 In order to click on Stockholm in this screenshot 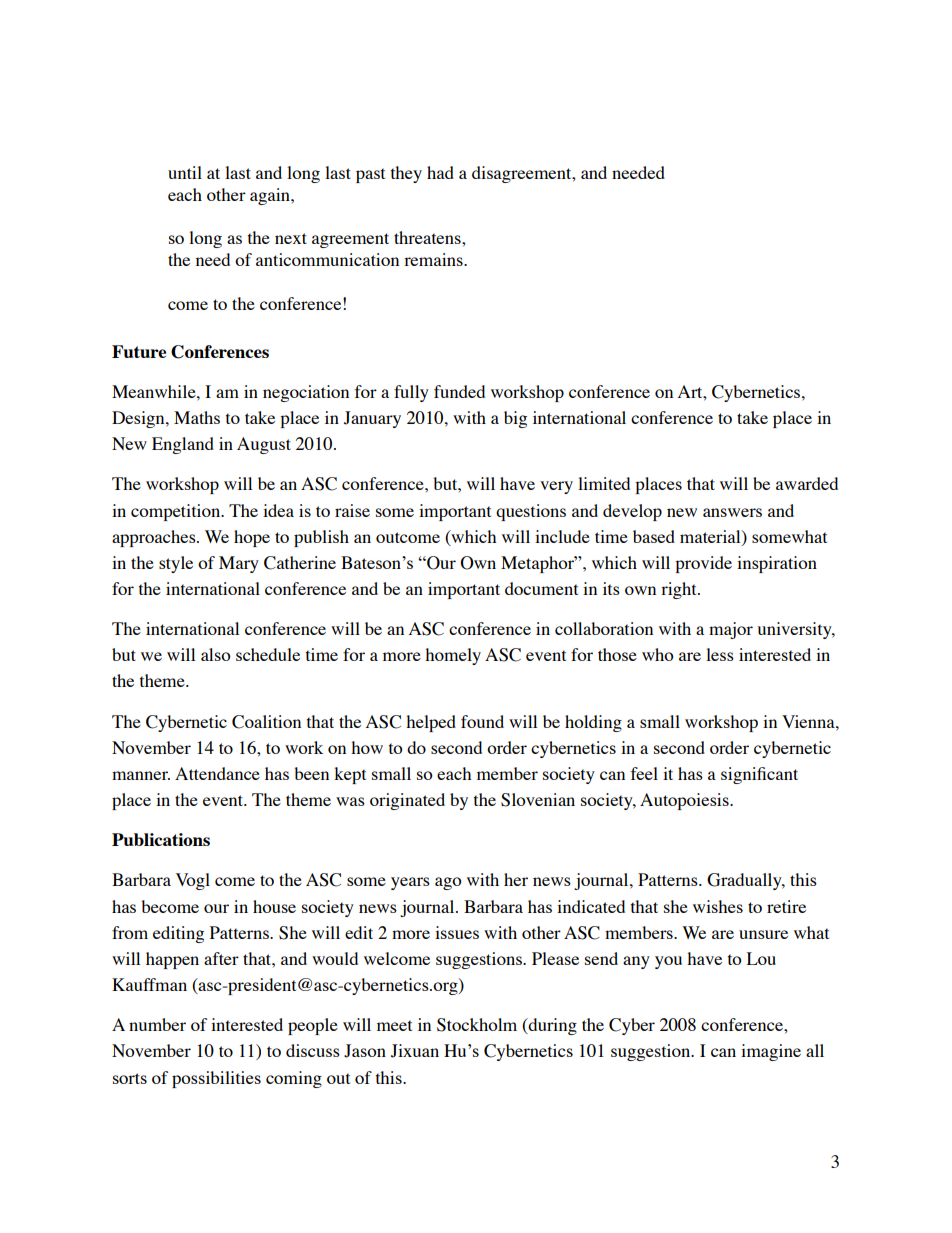, I will do `click(477, 1025)`.
